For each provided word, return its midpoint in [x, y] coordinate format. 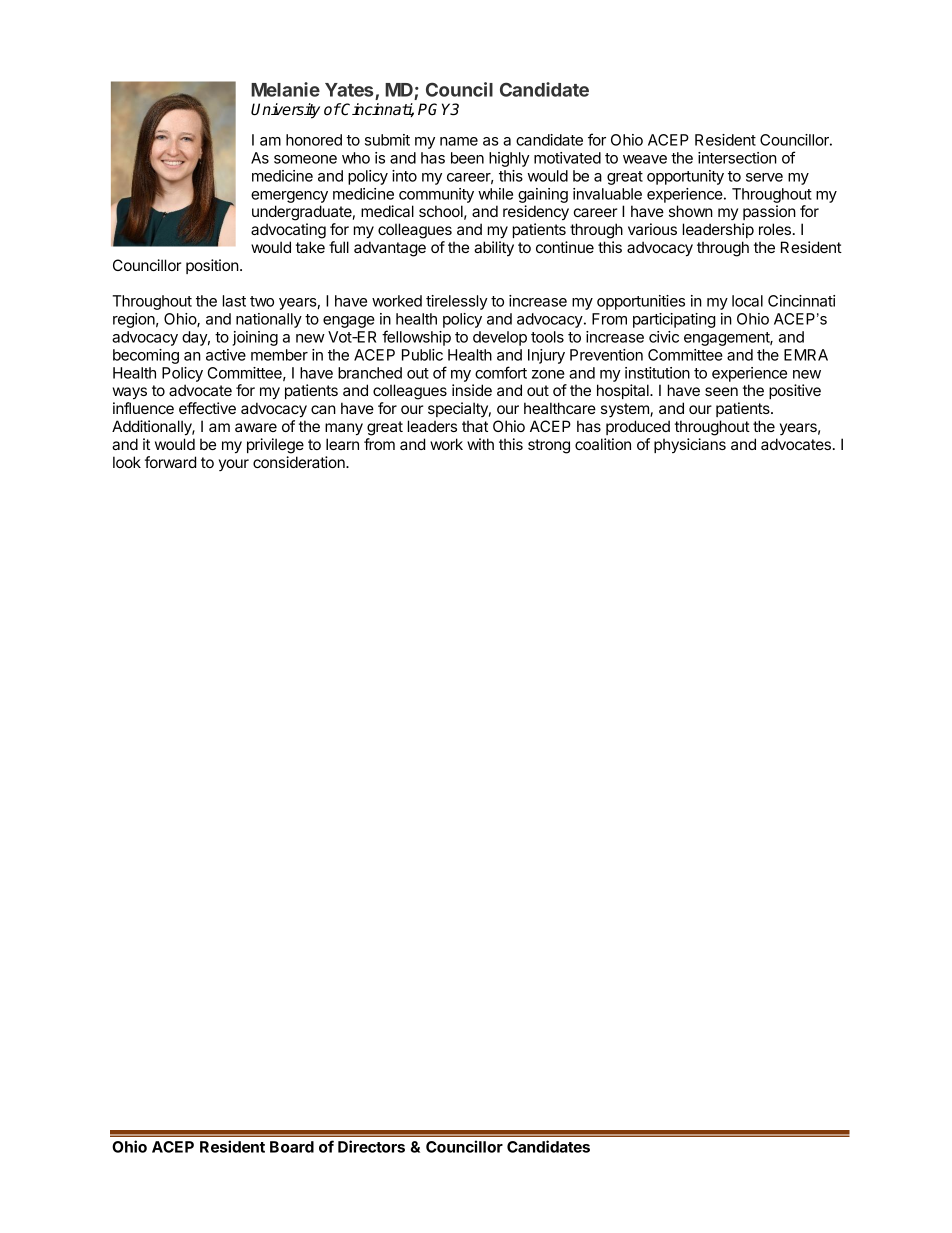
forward [170, 462]
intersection [737, 158]
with [480, 444]
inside [472, 390]
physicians [690, 445]
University [285, 111]
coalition [603, 444]
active [226, 355]
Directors [371, 1146]
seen [721, 391]
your [234, 465]
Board [292, 1147]
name [459, 141]
